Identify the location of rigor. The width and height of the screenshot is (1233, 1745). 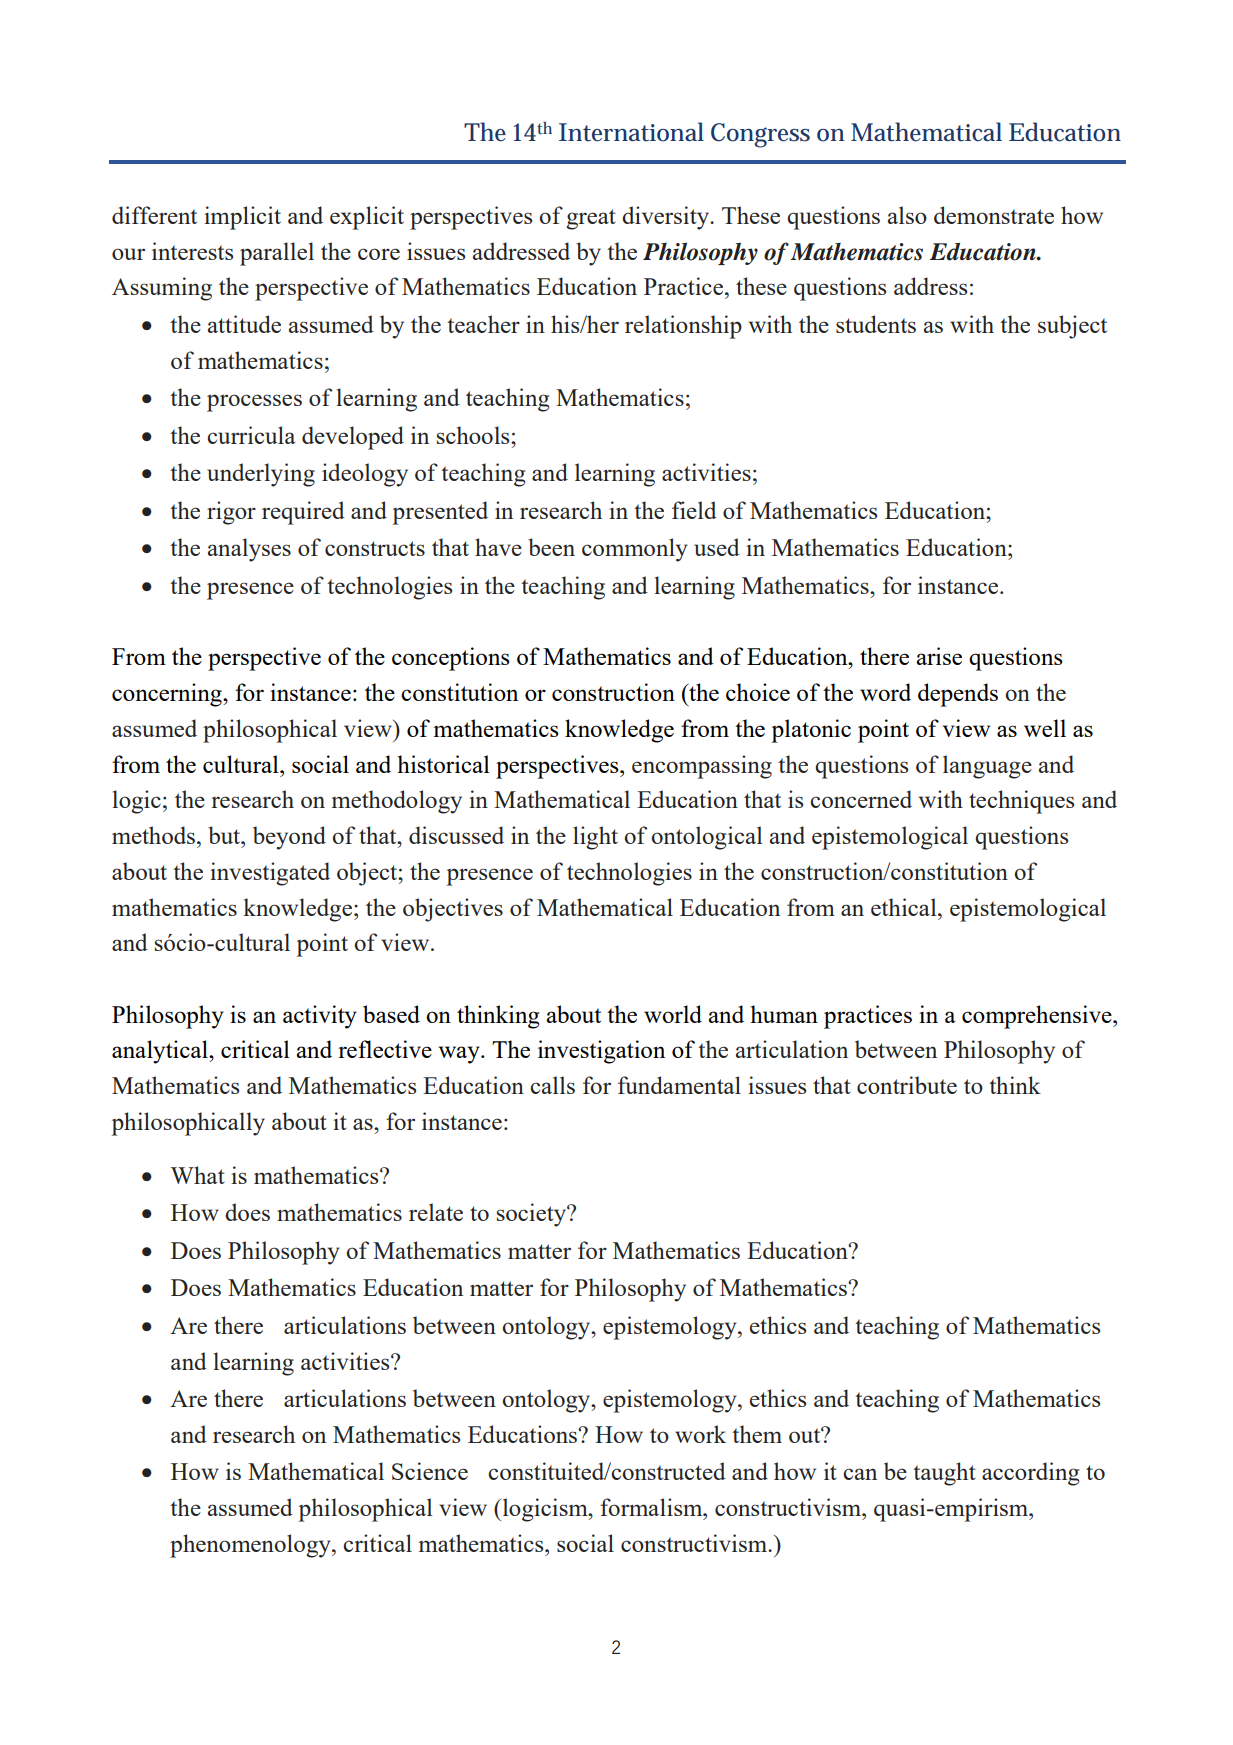
(231, 513).
